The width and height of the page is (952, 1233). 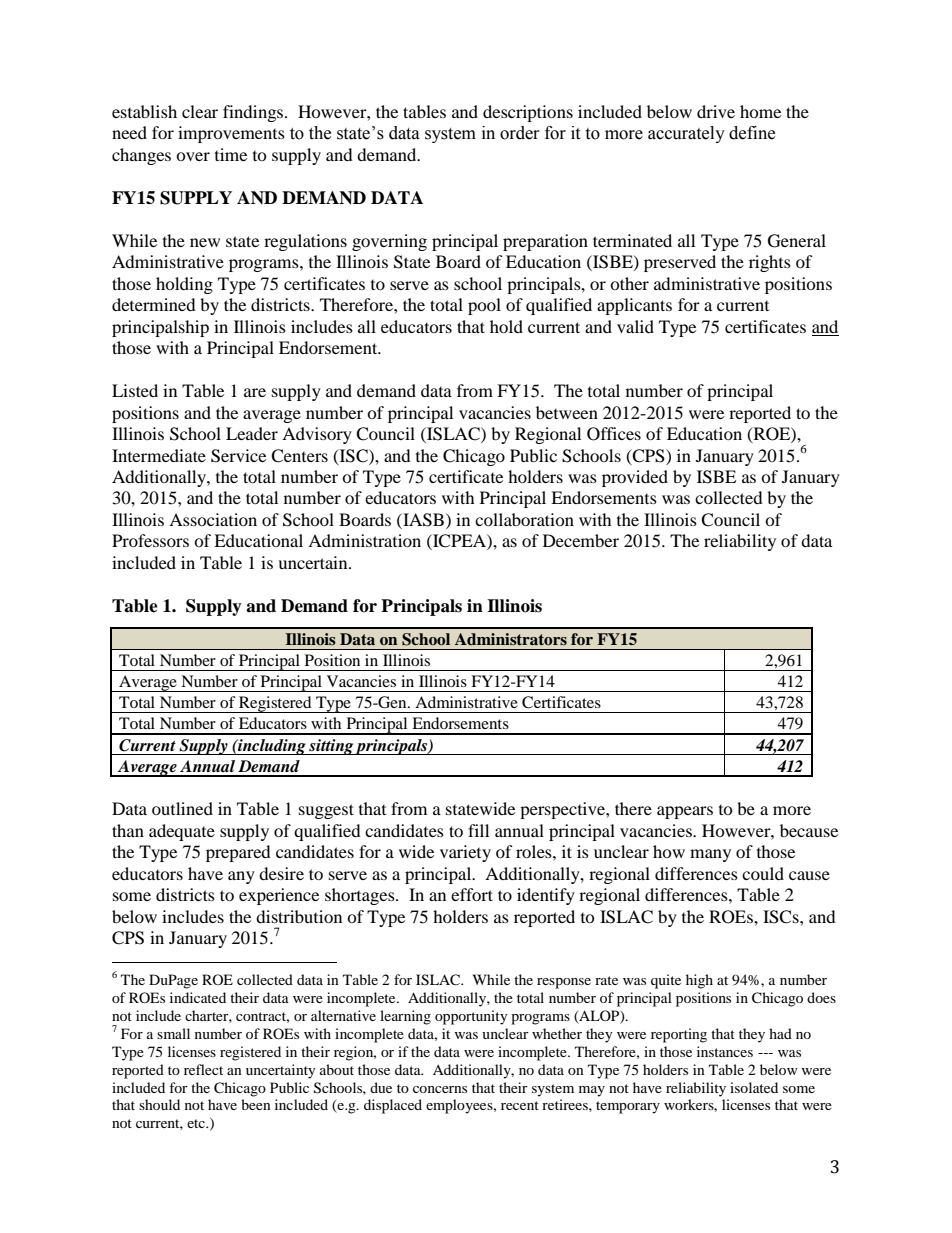 What do you see at coordinates (581, 540) in the page?
I see `December` at bounding box center [581, 540].
